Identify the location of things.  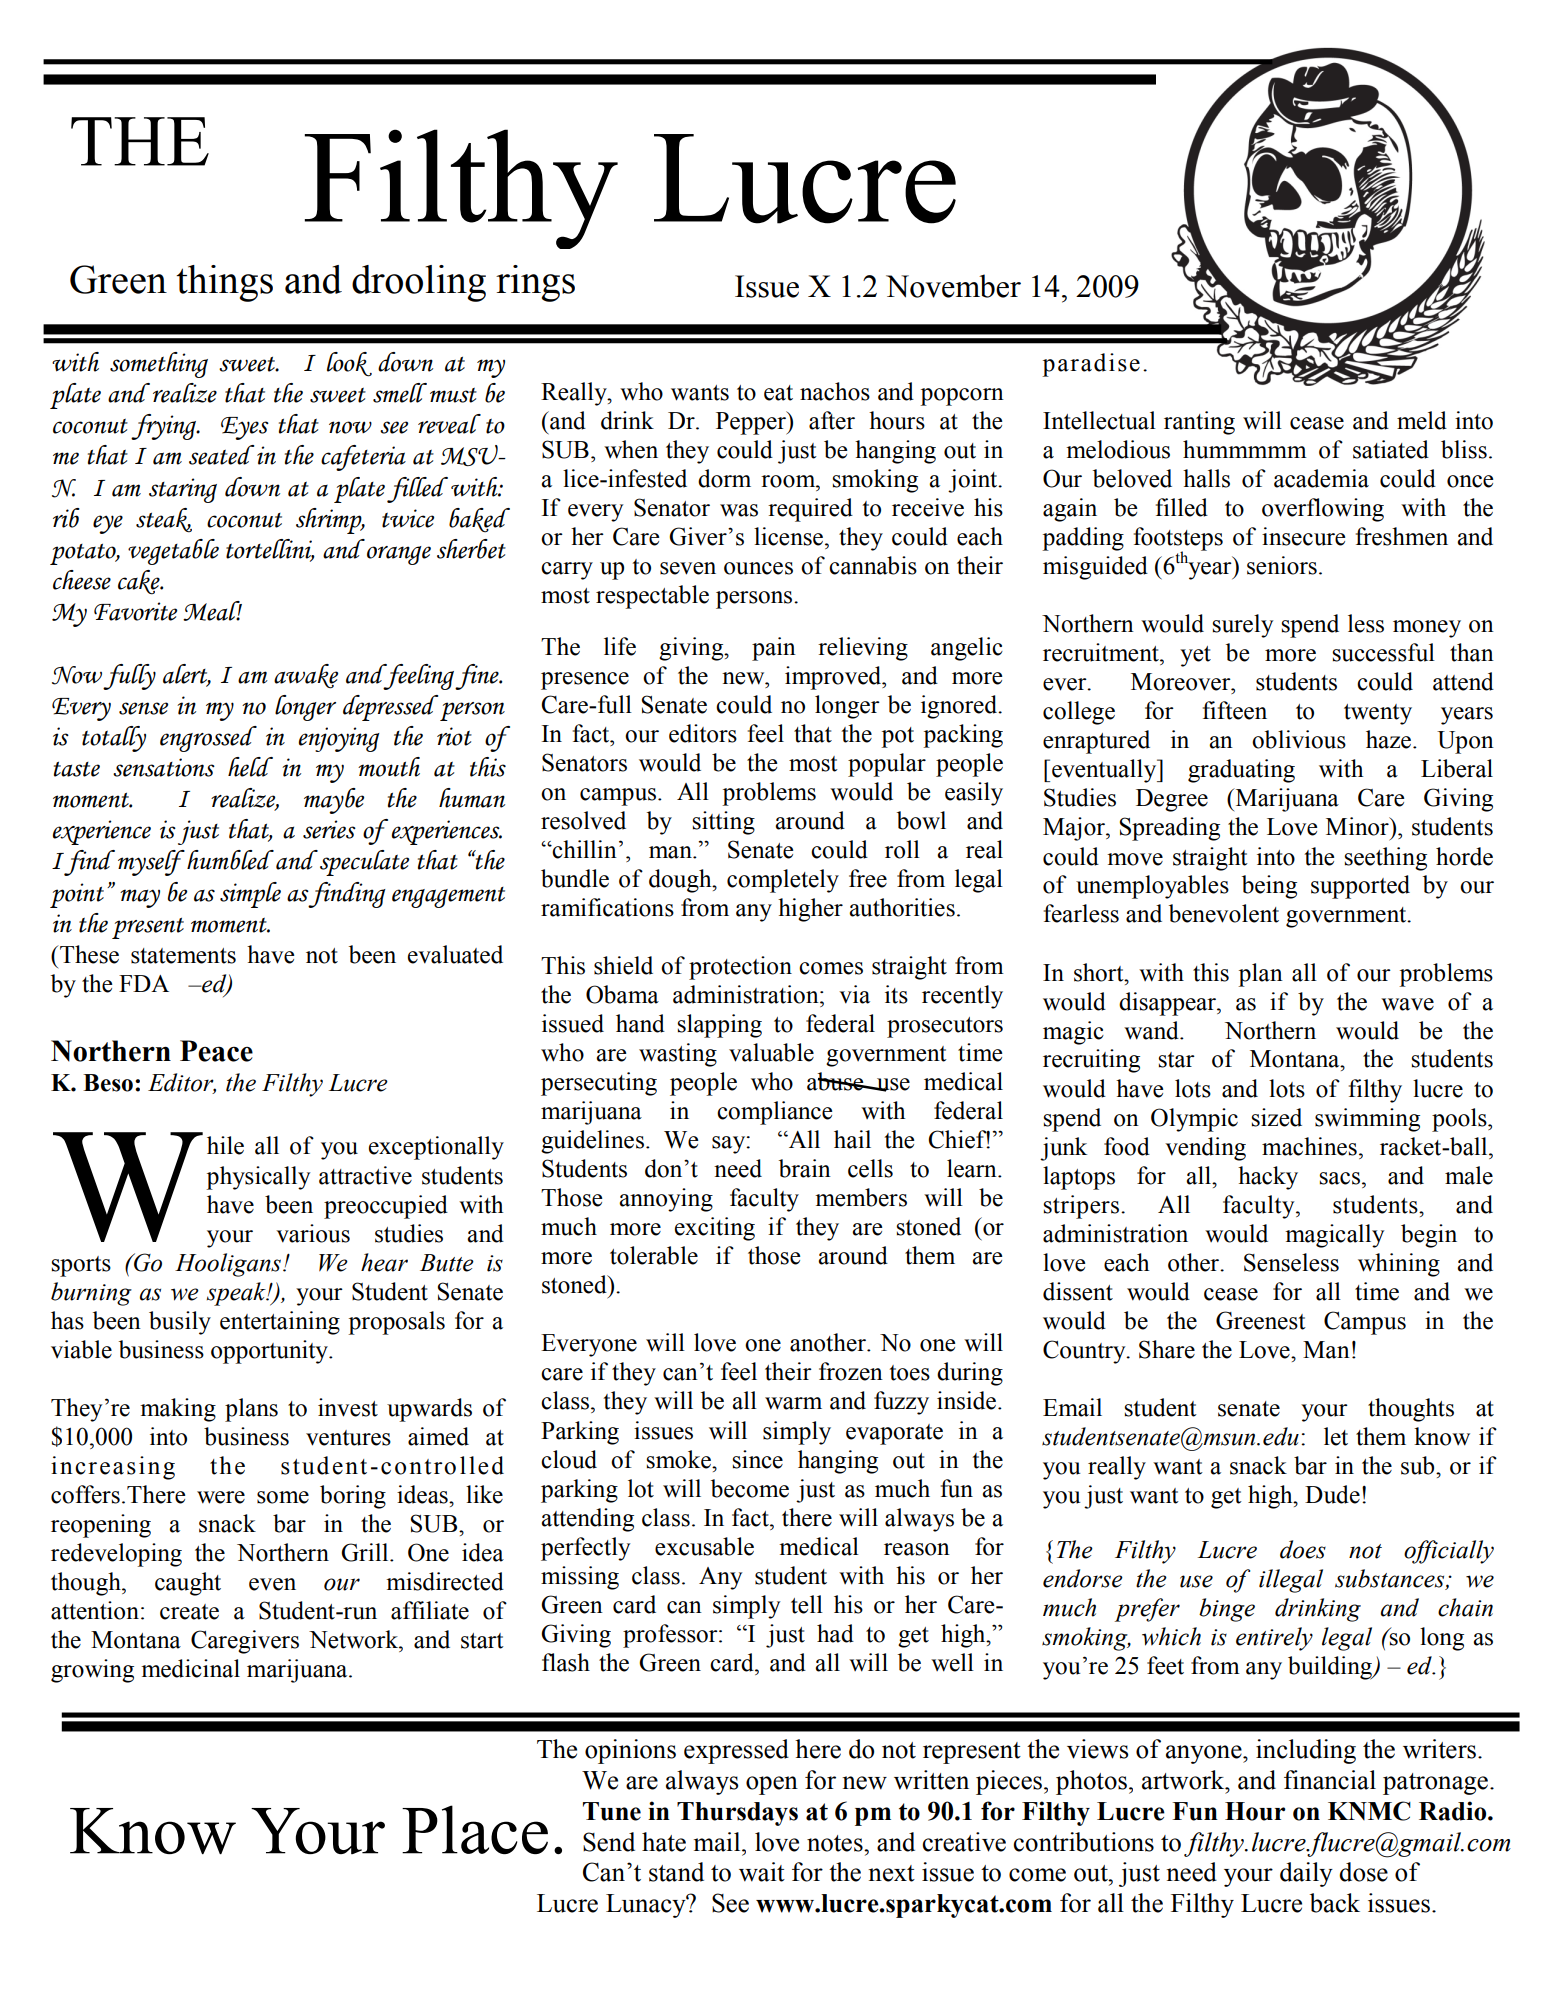
(224, 283).
